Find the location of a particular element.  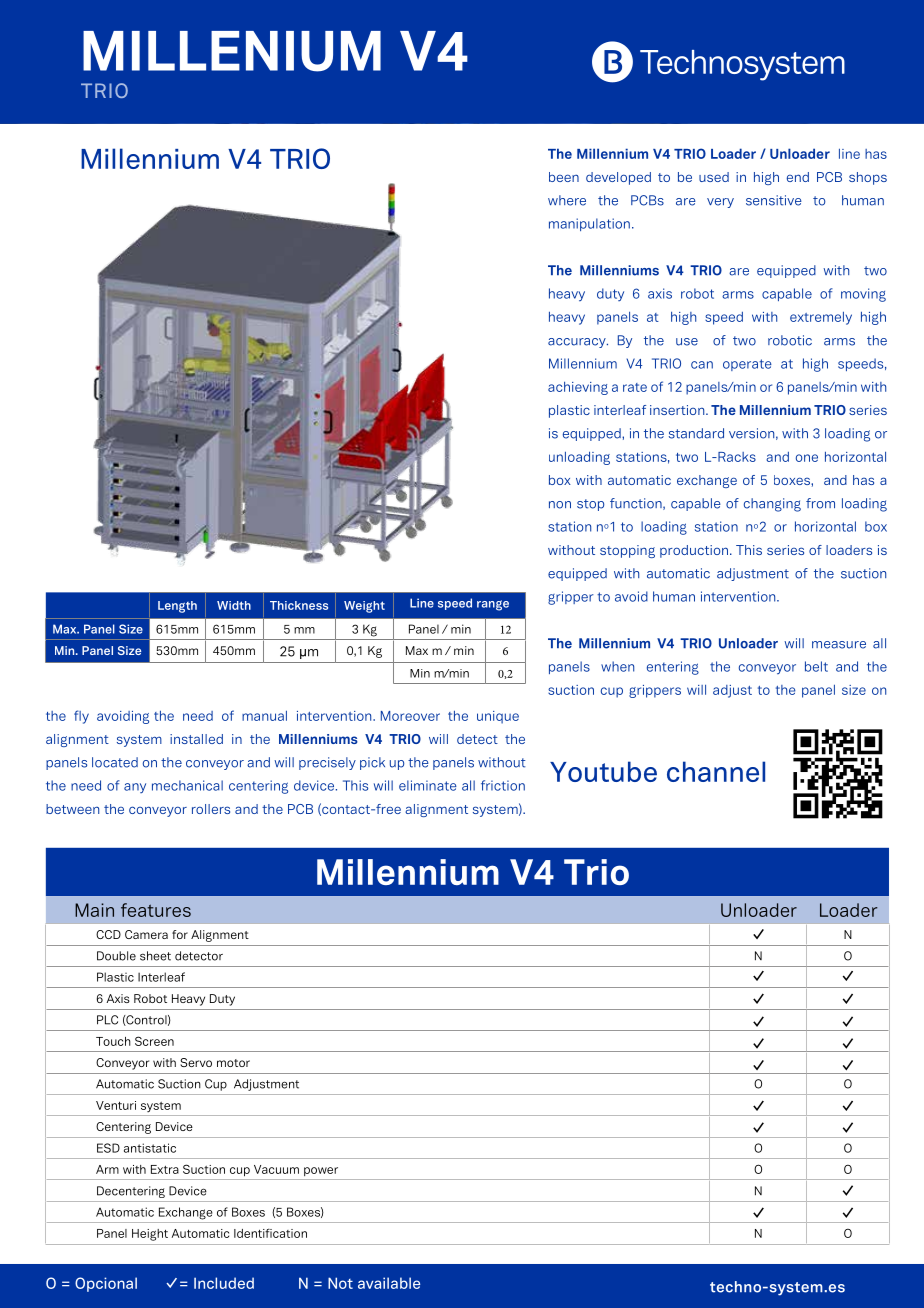

Youtube is located at coordinates (603, 771).
